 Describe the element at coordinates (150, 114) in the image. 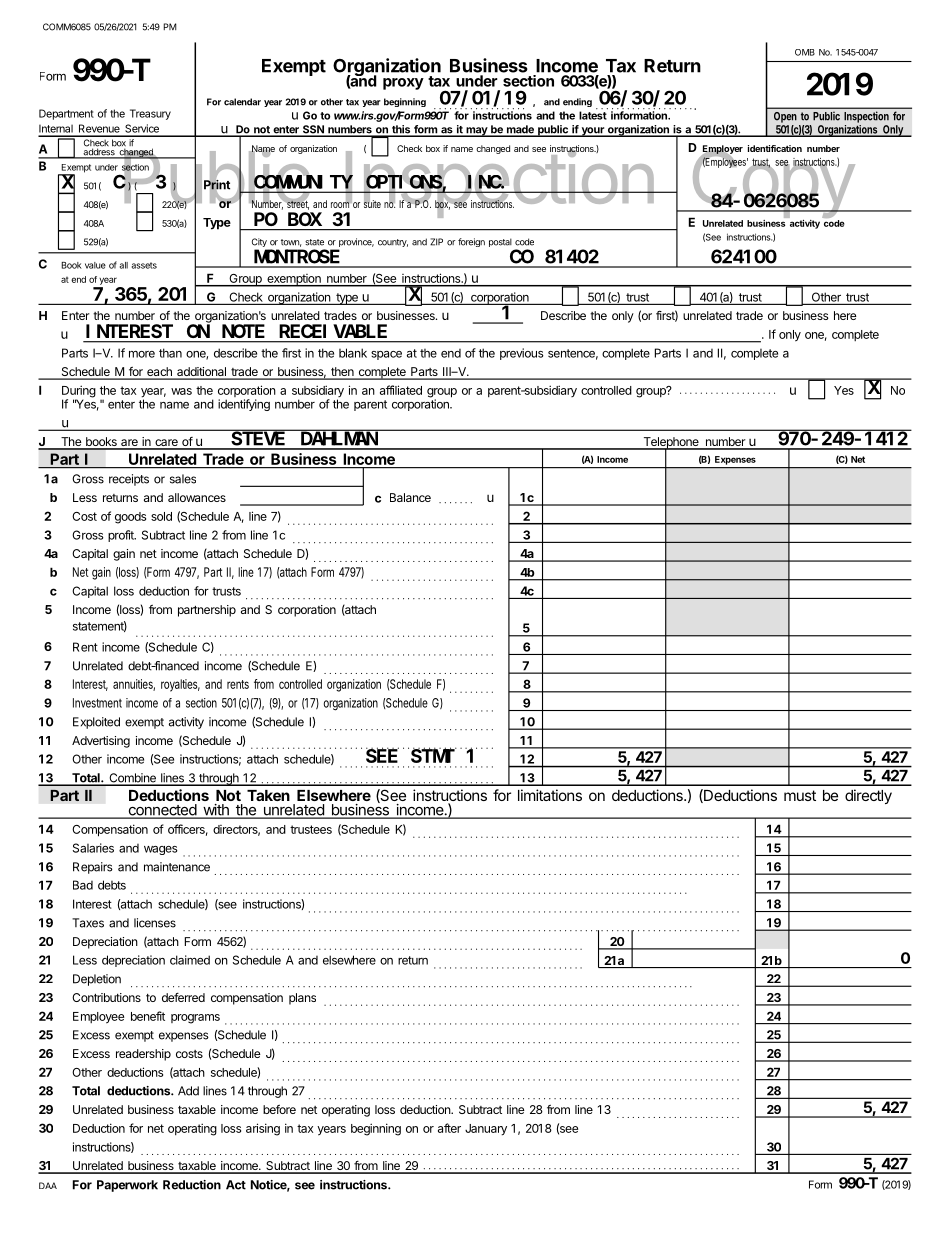

I see `Treasury` at that location.
